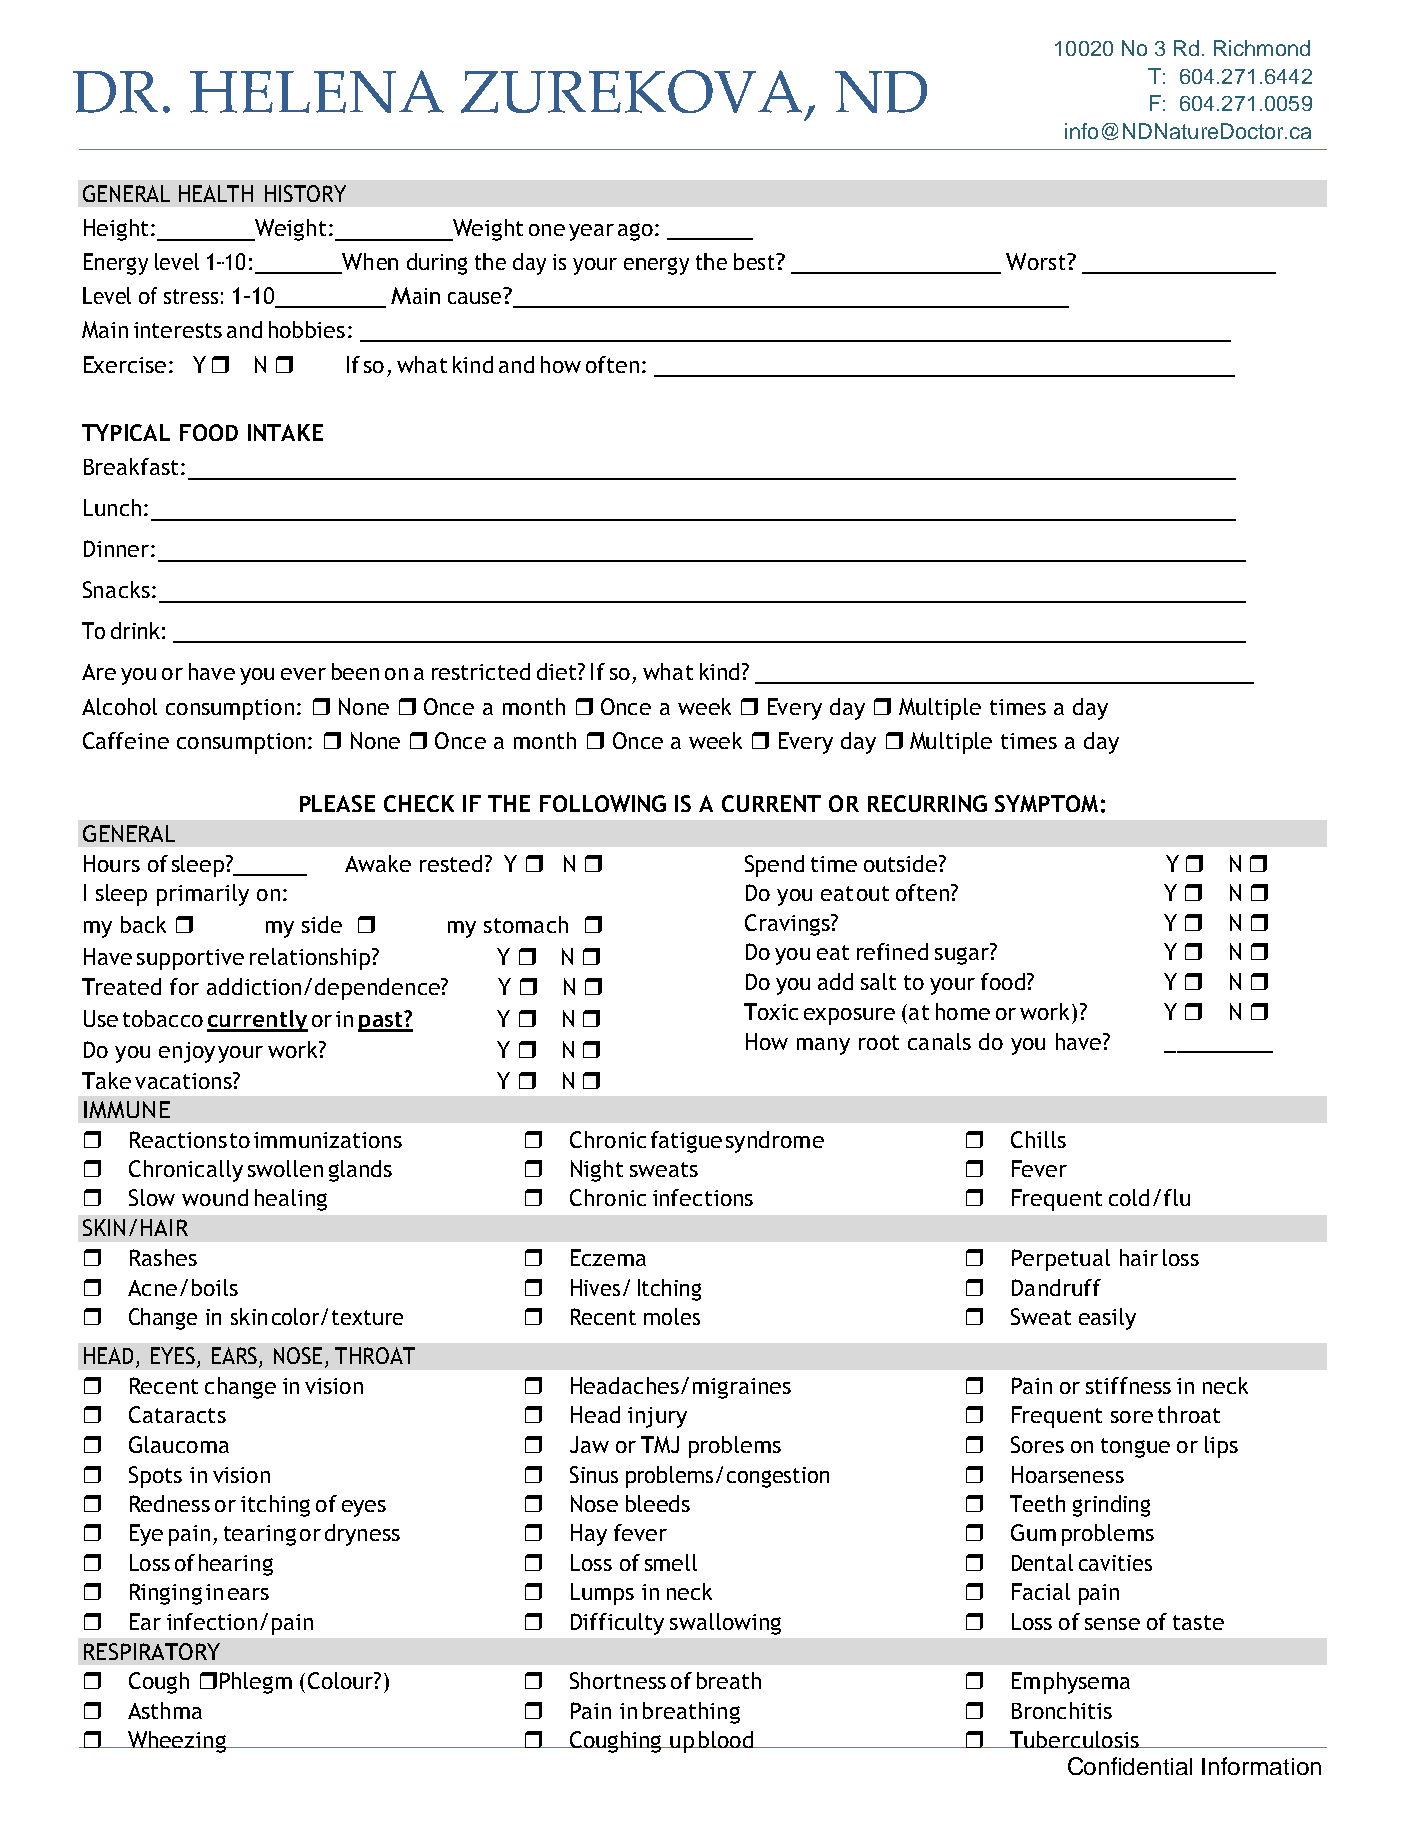 The height and width of the screenshot is (1826, 1411). Describe the element at coordinates (1262, 48) in the screenshot. I see `Richmond` at that location.
